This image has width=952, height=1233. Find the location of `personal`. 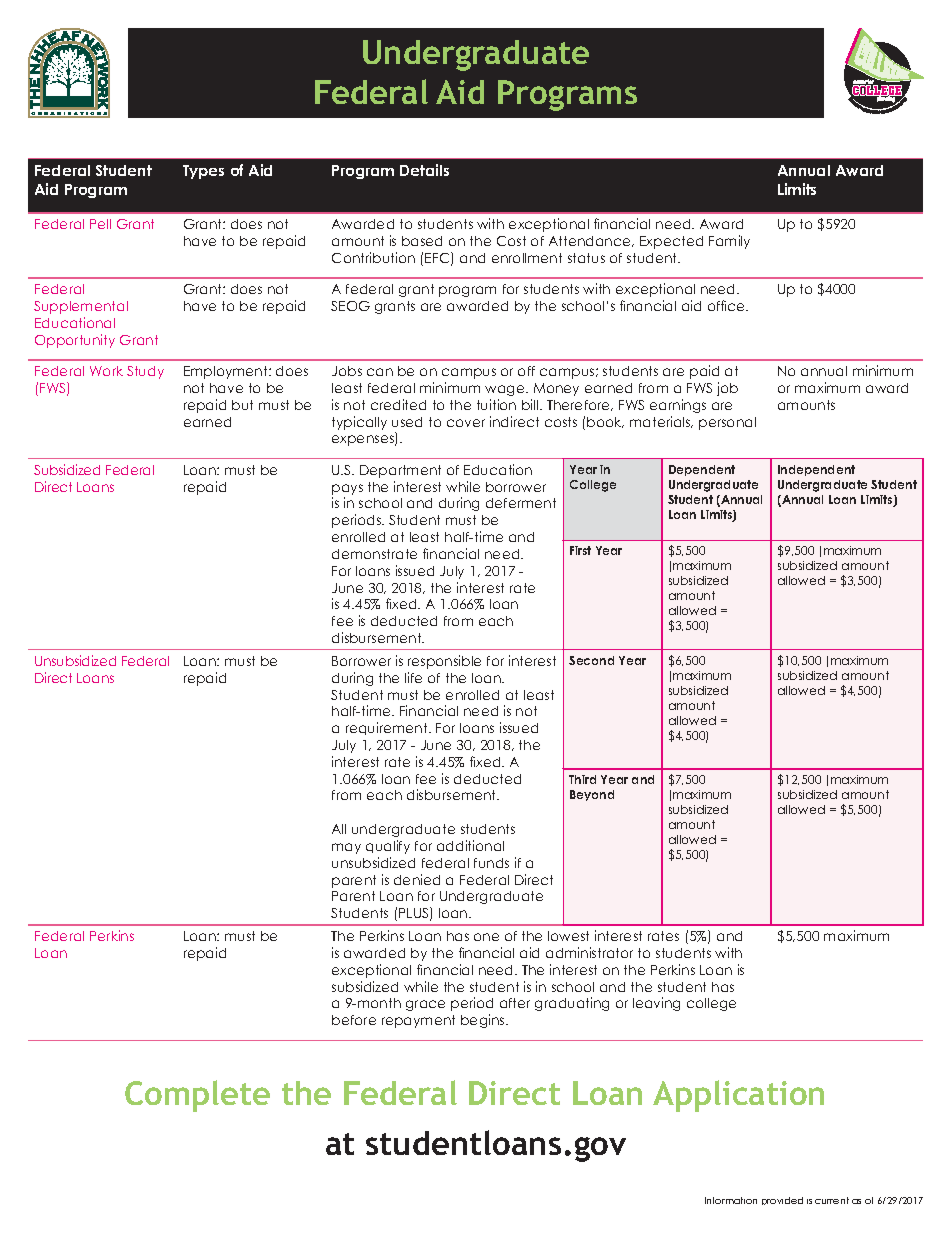

personal is located at coordinates (727, 423).
